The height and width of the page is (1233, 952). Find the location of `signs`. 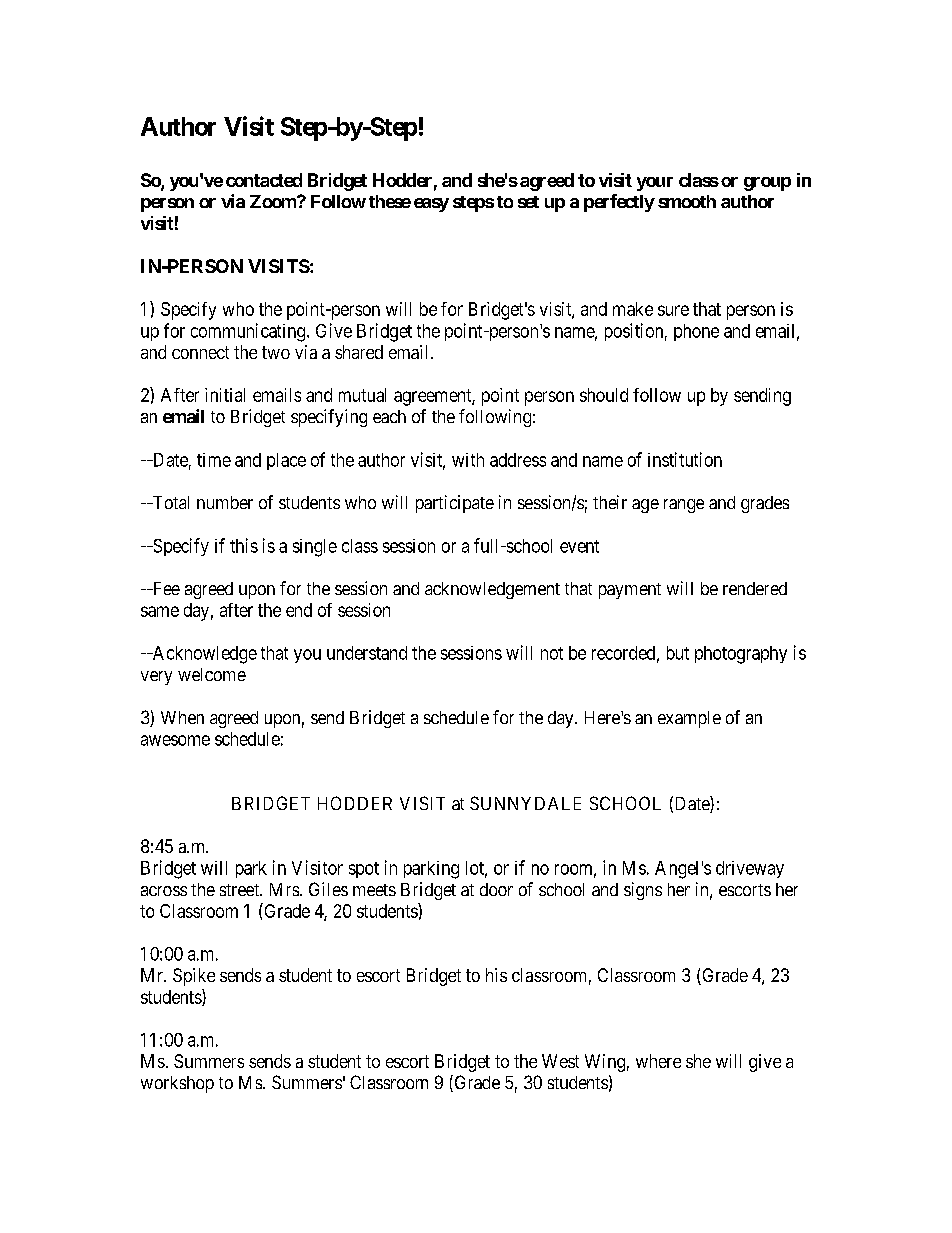

signs is located at coordinates (643, 891).
